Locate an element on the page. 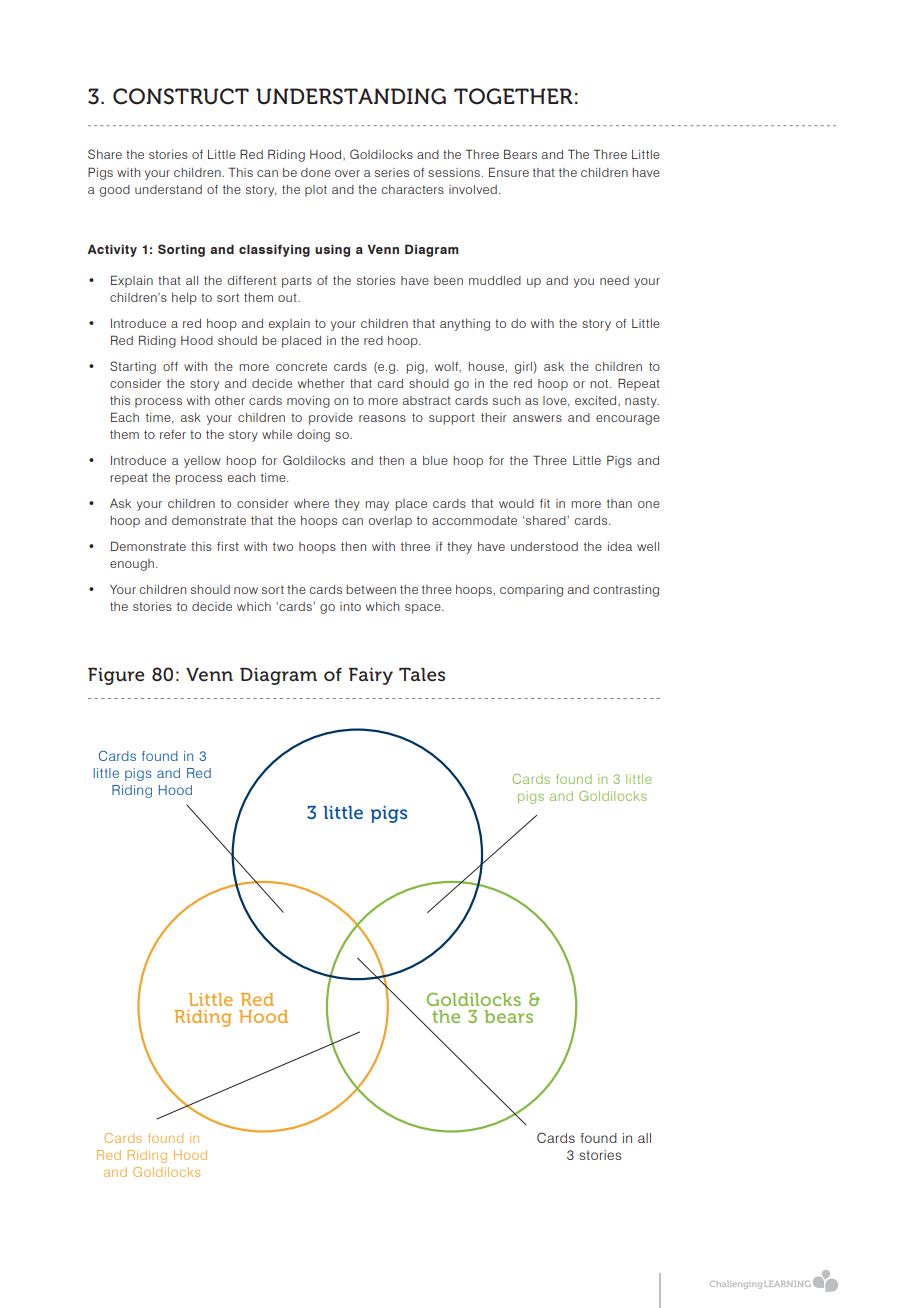  CONSTRUCT is located at coordinates (181, 96).
